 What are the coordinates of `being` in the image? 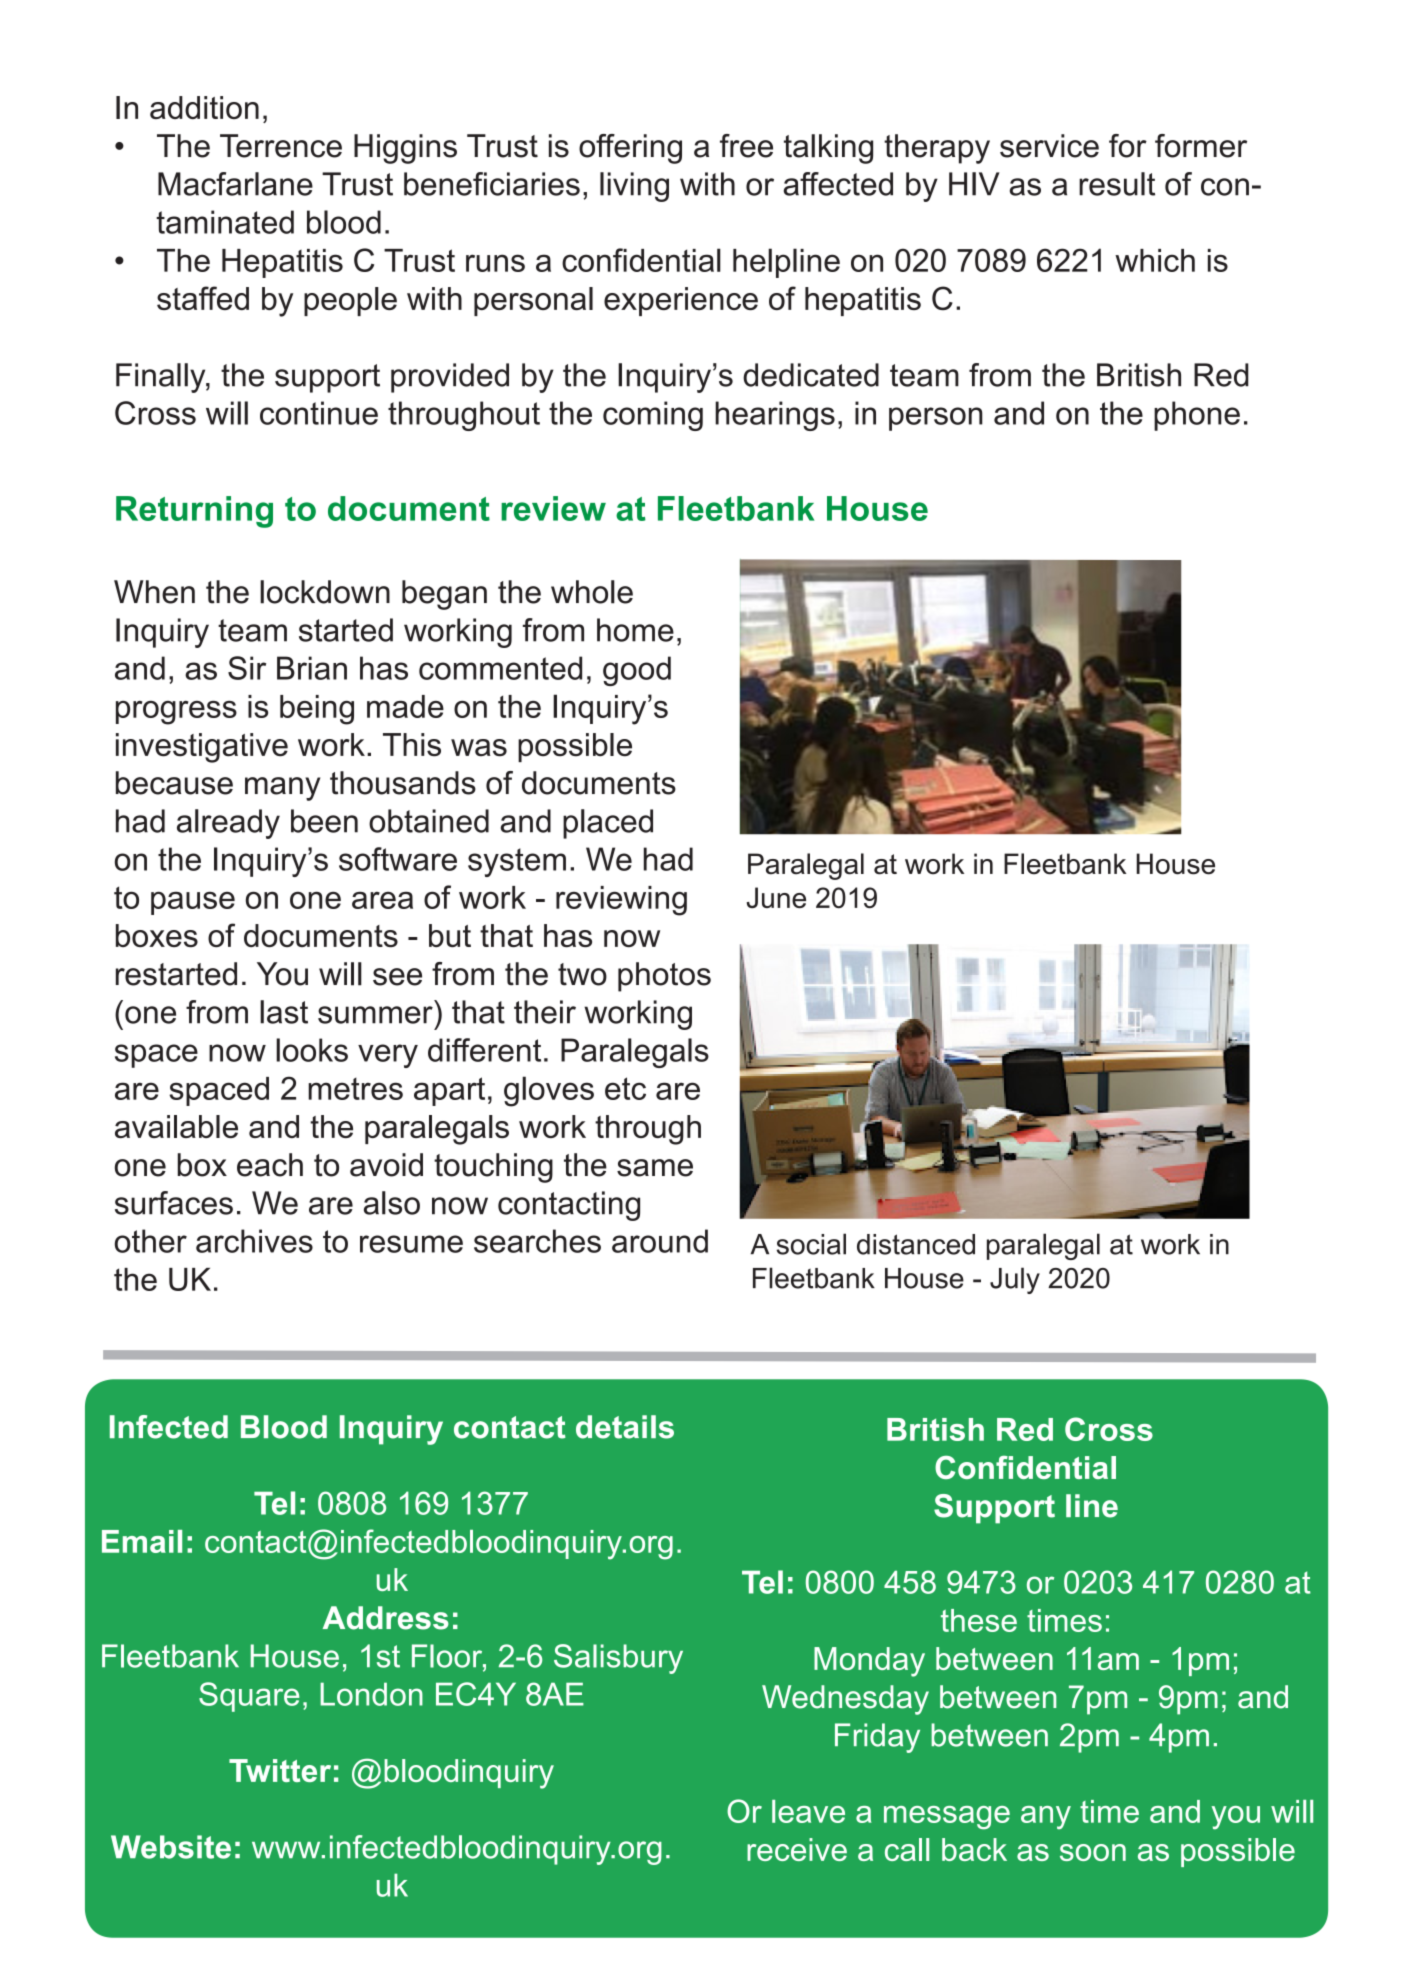 It's located at (317, 710).
